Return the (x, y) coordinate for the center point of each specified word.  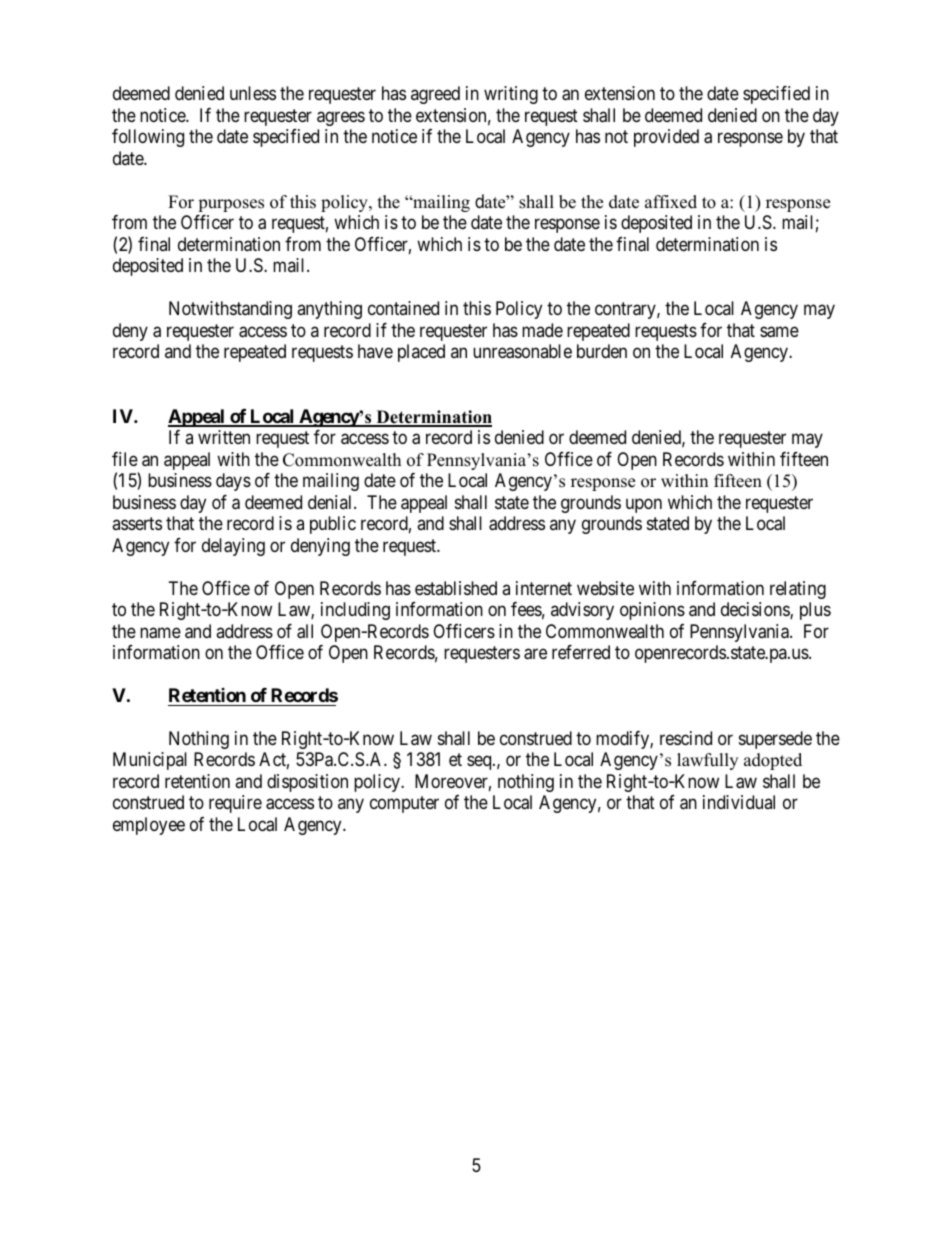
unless (253, 93)
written (224, 437)
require (235, 804)
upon (644, 505)
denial (331, 502)
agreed (435, 95)
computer (404, 805)
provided (666, 138)
